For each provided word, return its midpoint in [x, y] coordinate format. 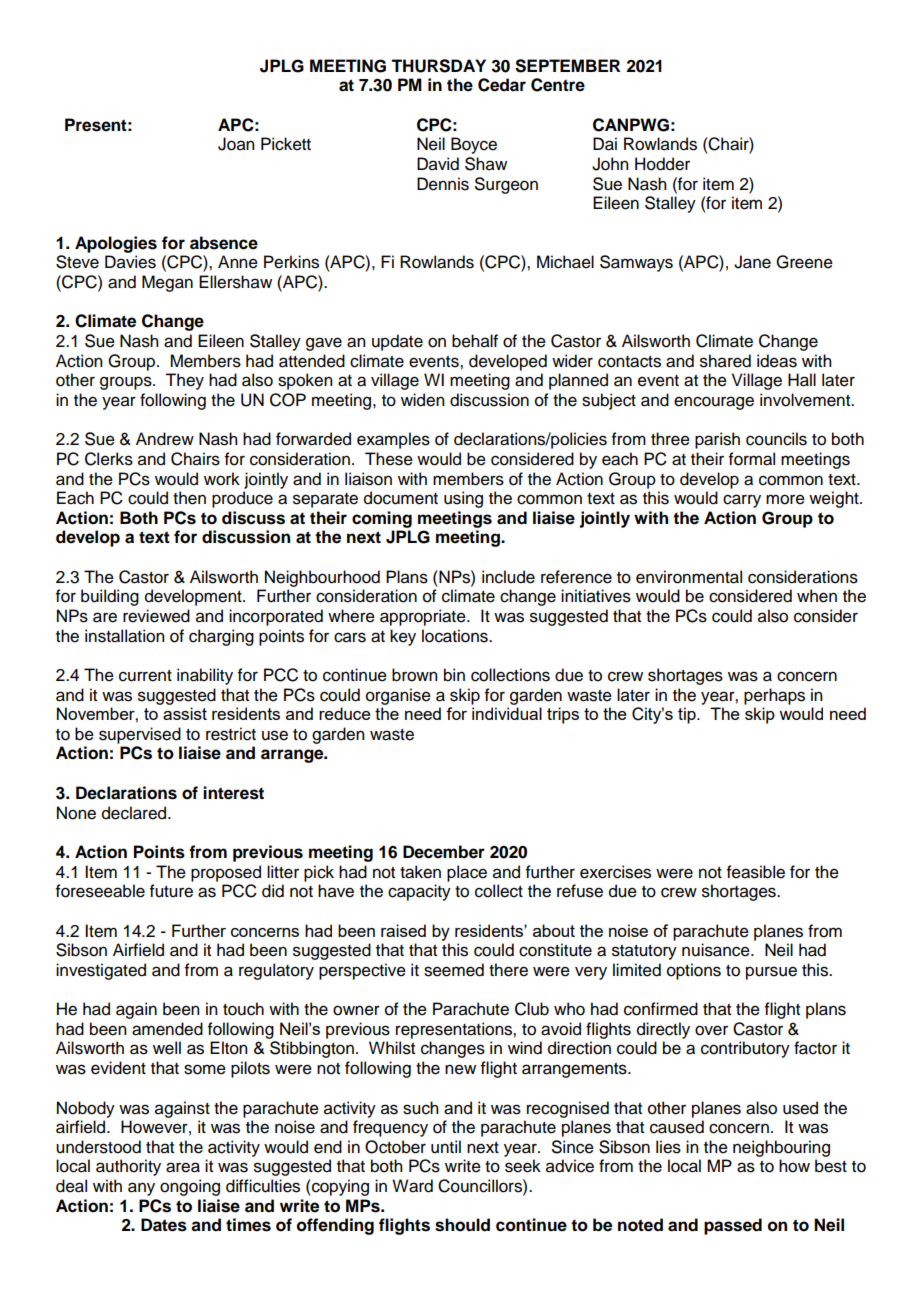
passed [733, 1226]
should [462, 1225]
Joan [236, 144]
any [141, 1189]
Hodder [662, 164]
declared [135, 813]
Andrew [165, 439]
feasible [756, 872]
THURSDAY [438, 66]
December [444, 852]
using [463, 499]
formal [752, 459]
